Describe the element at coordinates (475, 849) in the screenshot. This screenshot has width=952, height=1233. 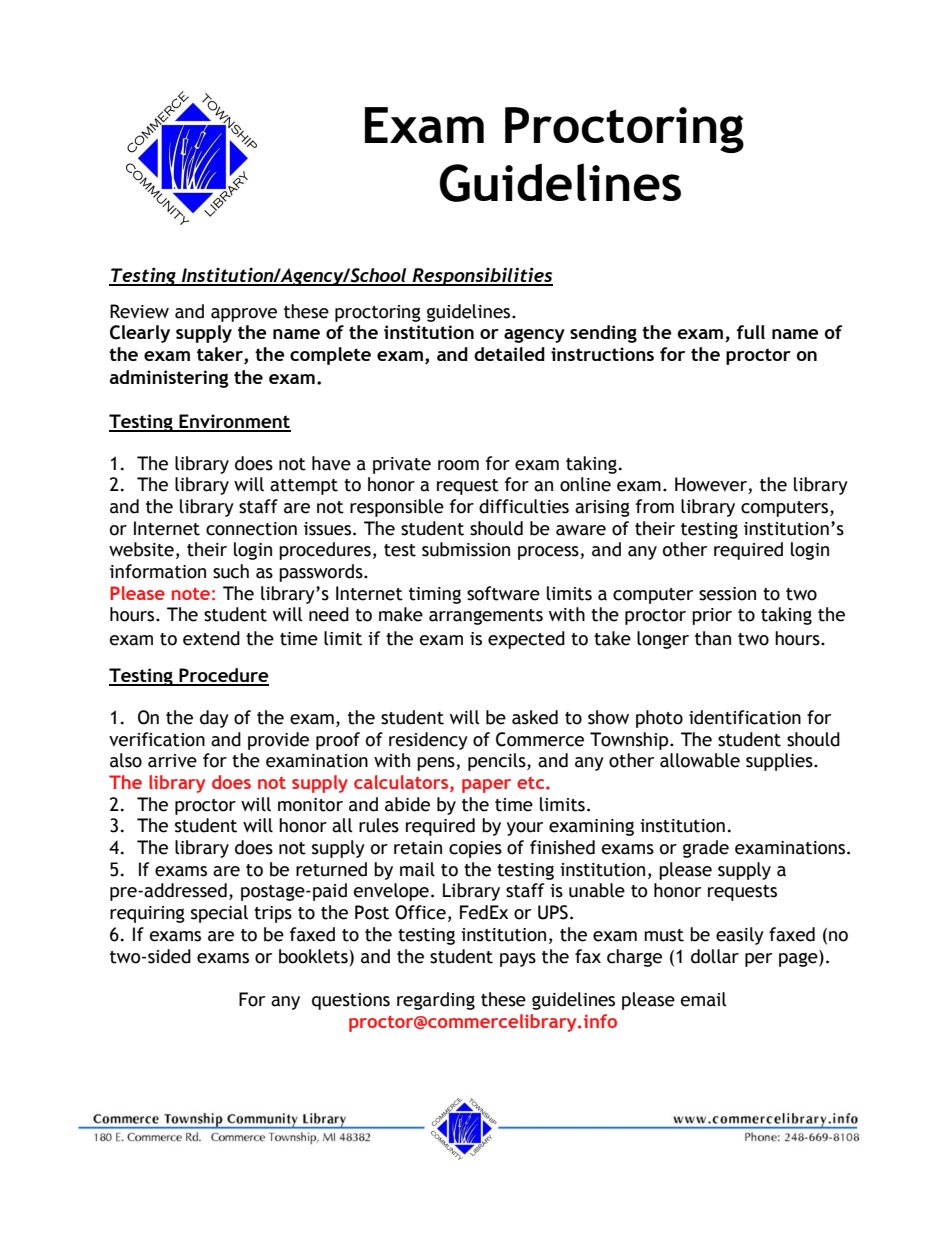
I see `copies` at that location.
